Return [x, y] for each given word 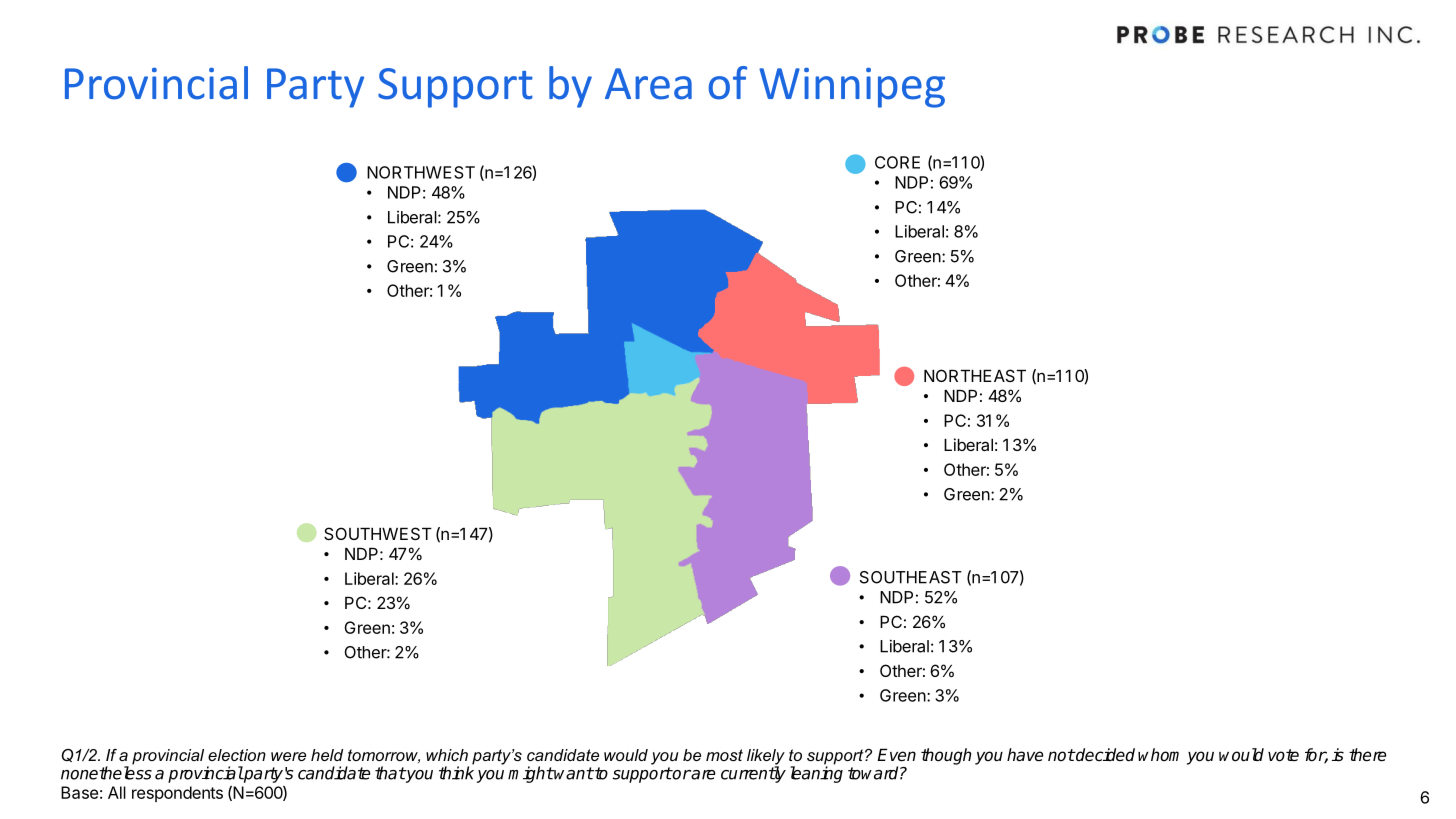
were [288, 756]
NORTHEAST [975, 375]
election [237, 755]
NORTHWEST [421, 172]
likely [766, 758]
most [724, 755]
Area [648, 84]
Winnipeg [852, 88]
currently [753, 774]
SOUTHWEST [378, 533]
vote [1283, 755]
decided [1104, 755]
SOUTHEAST [911, 577]
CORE [897, 162]
